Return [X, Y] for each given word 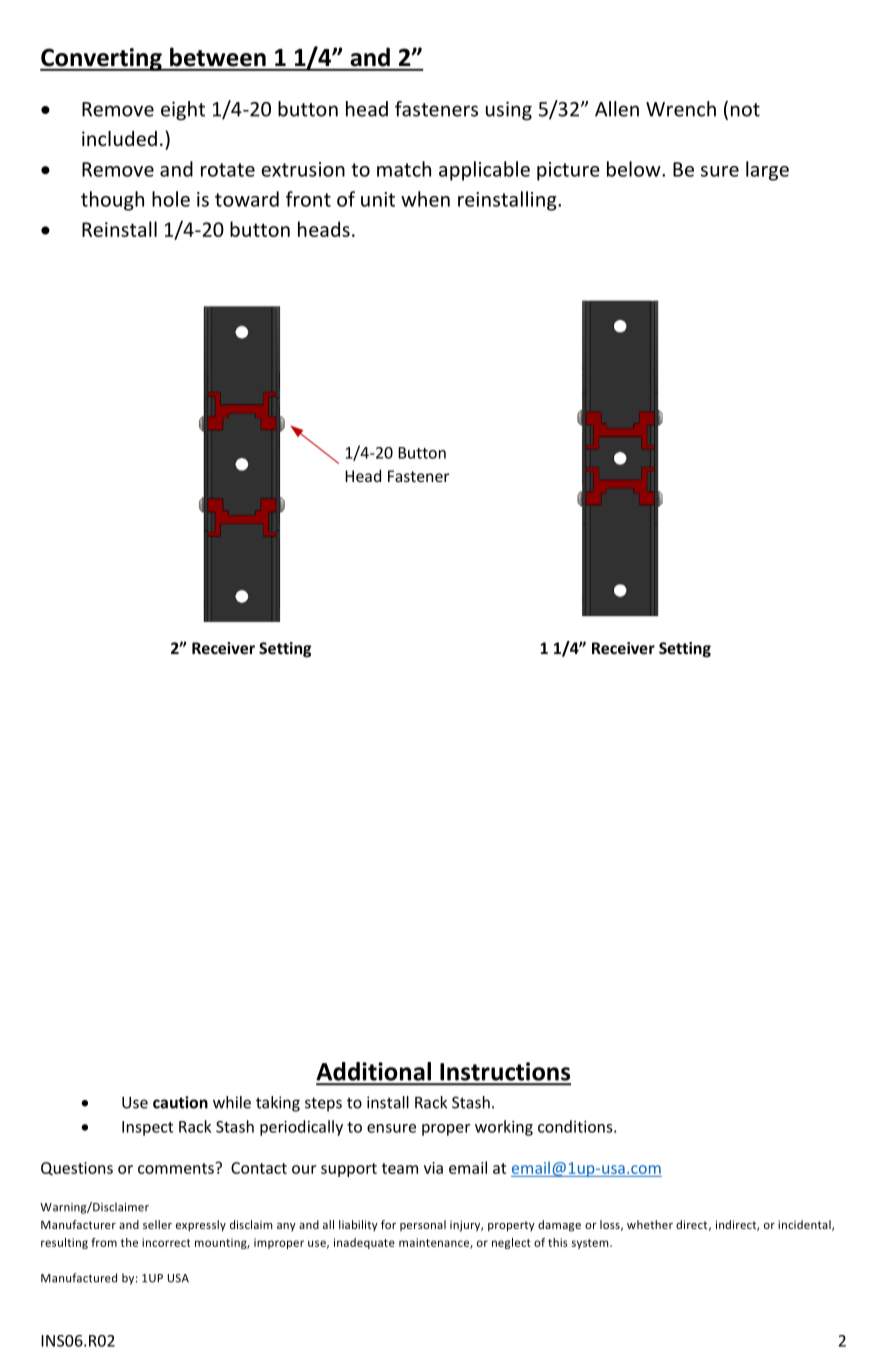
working [504, 1128]
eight [183, 111]
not [745, 110]
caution [180, 1102]
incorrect [166, 1242]
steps [323, 1104]
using [509, 111]
